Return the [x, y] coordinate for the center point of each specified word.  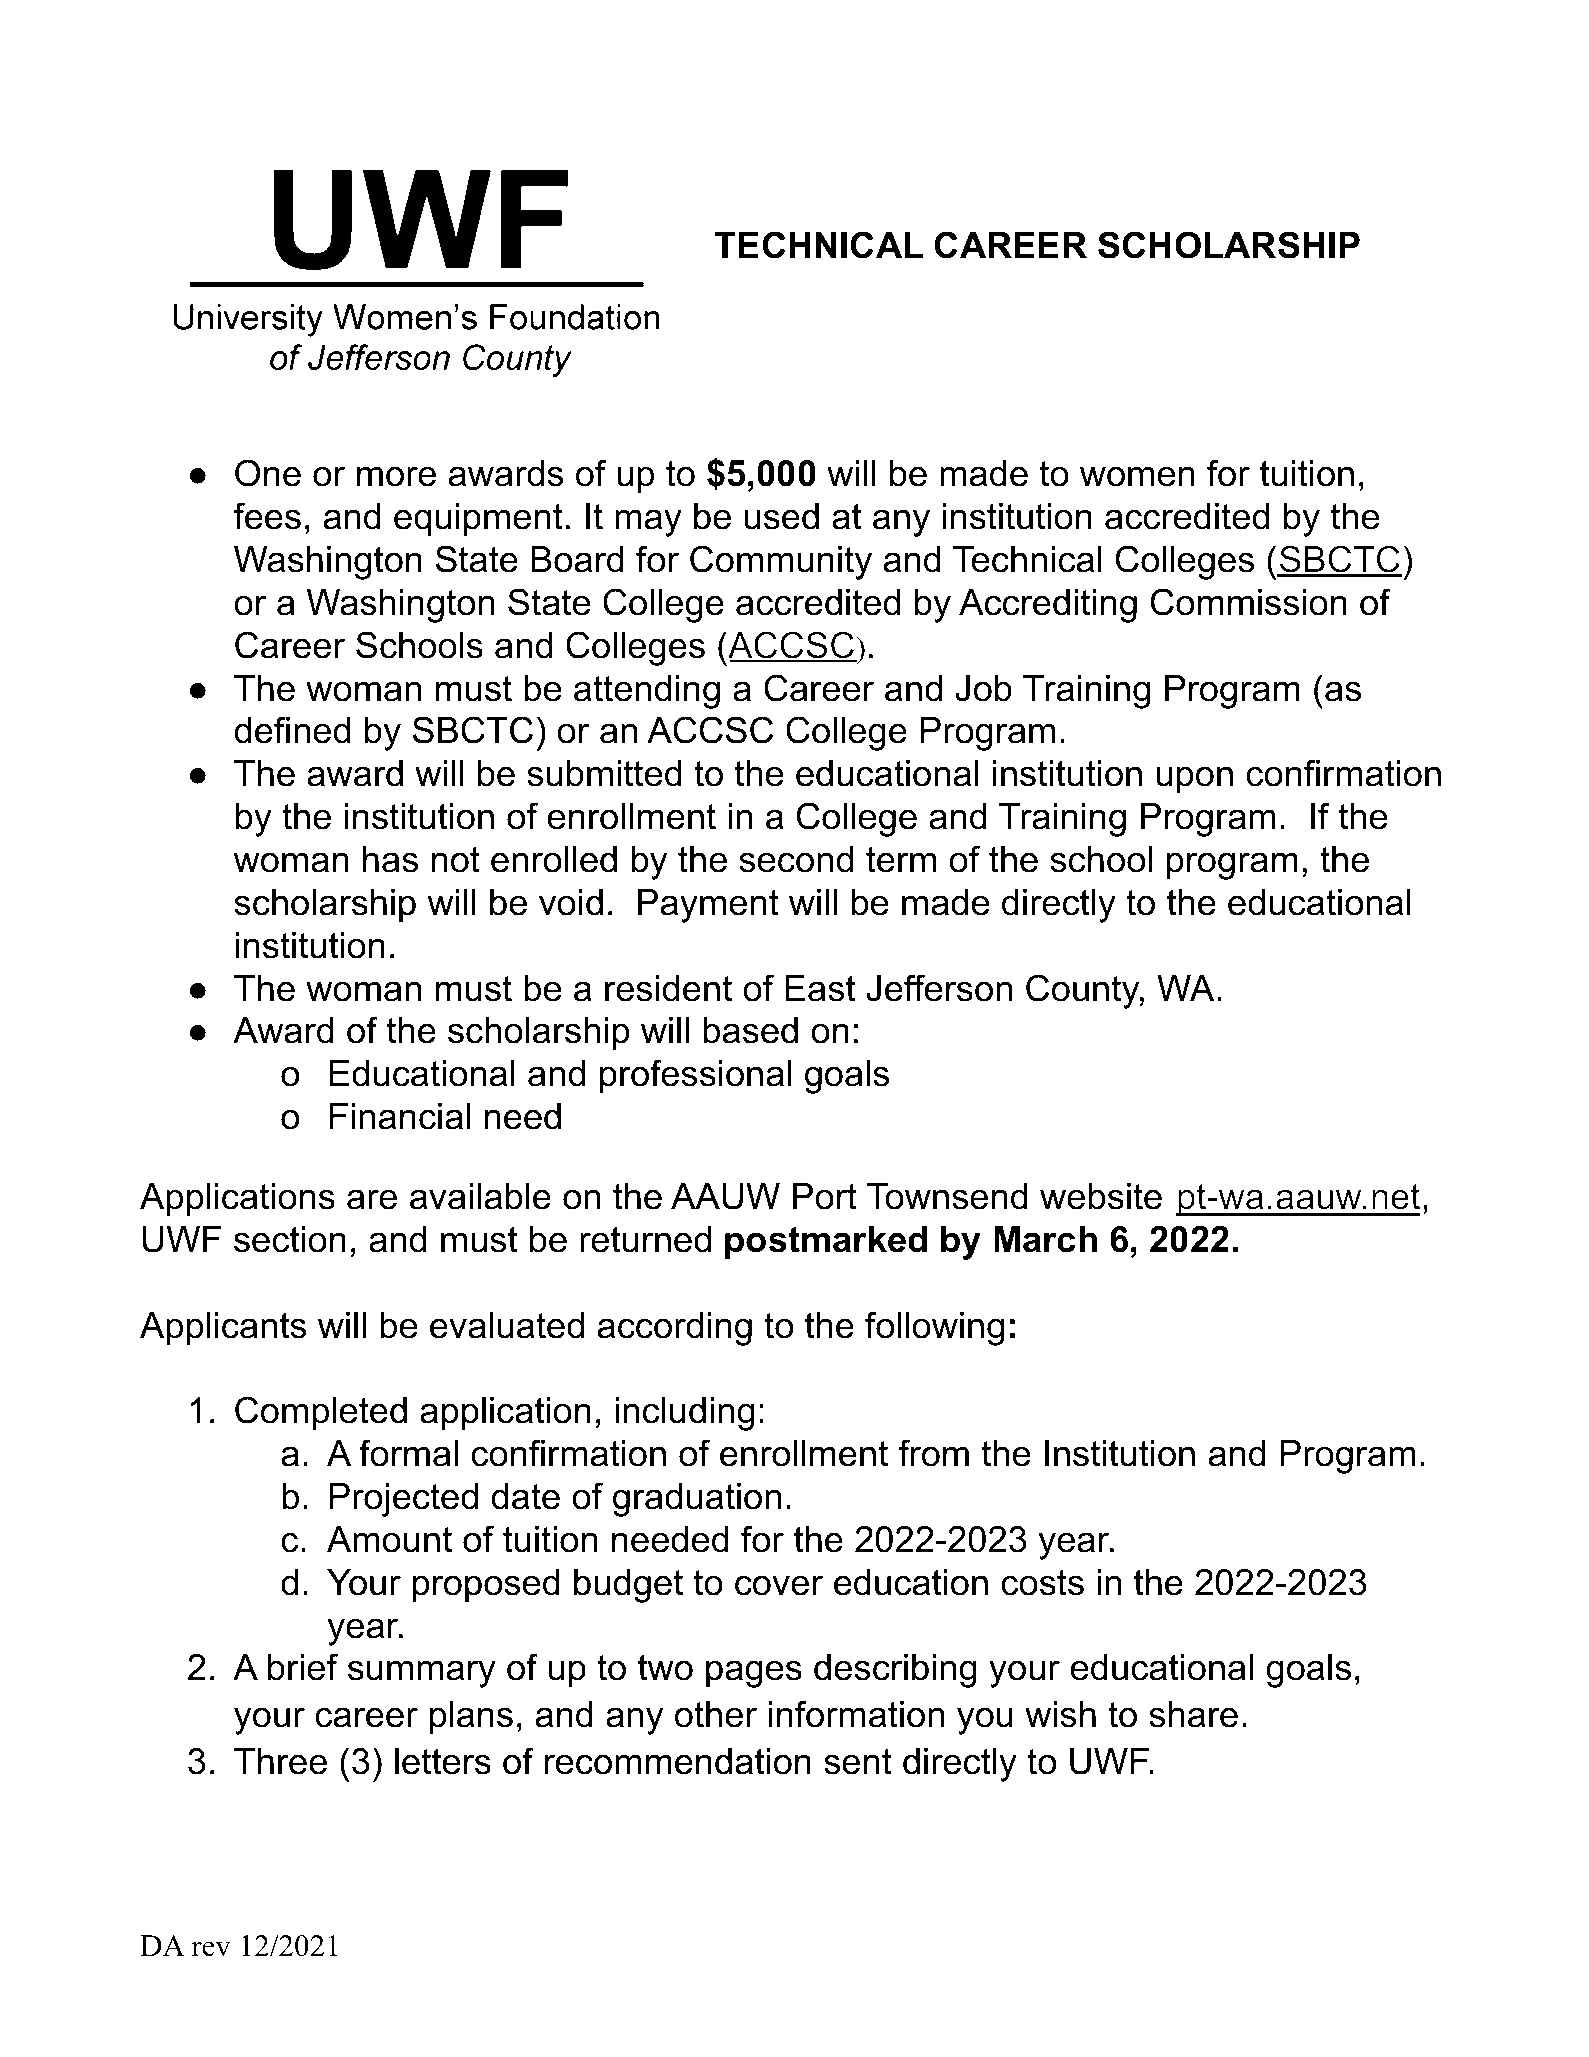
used [782, 516]
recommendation [678, 1761]
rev [211, 1949]
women [1137, 476]
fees [267, 516]
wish [1060, 1714]
